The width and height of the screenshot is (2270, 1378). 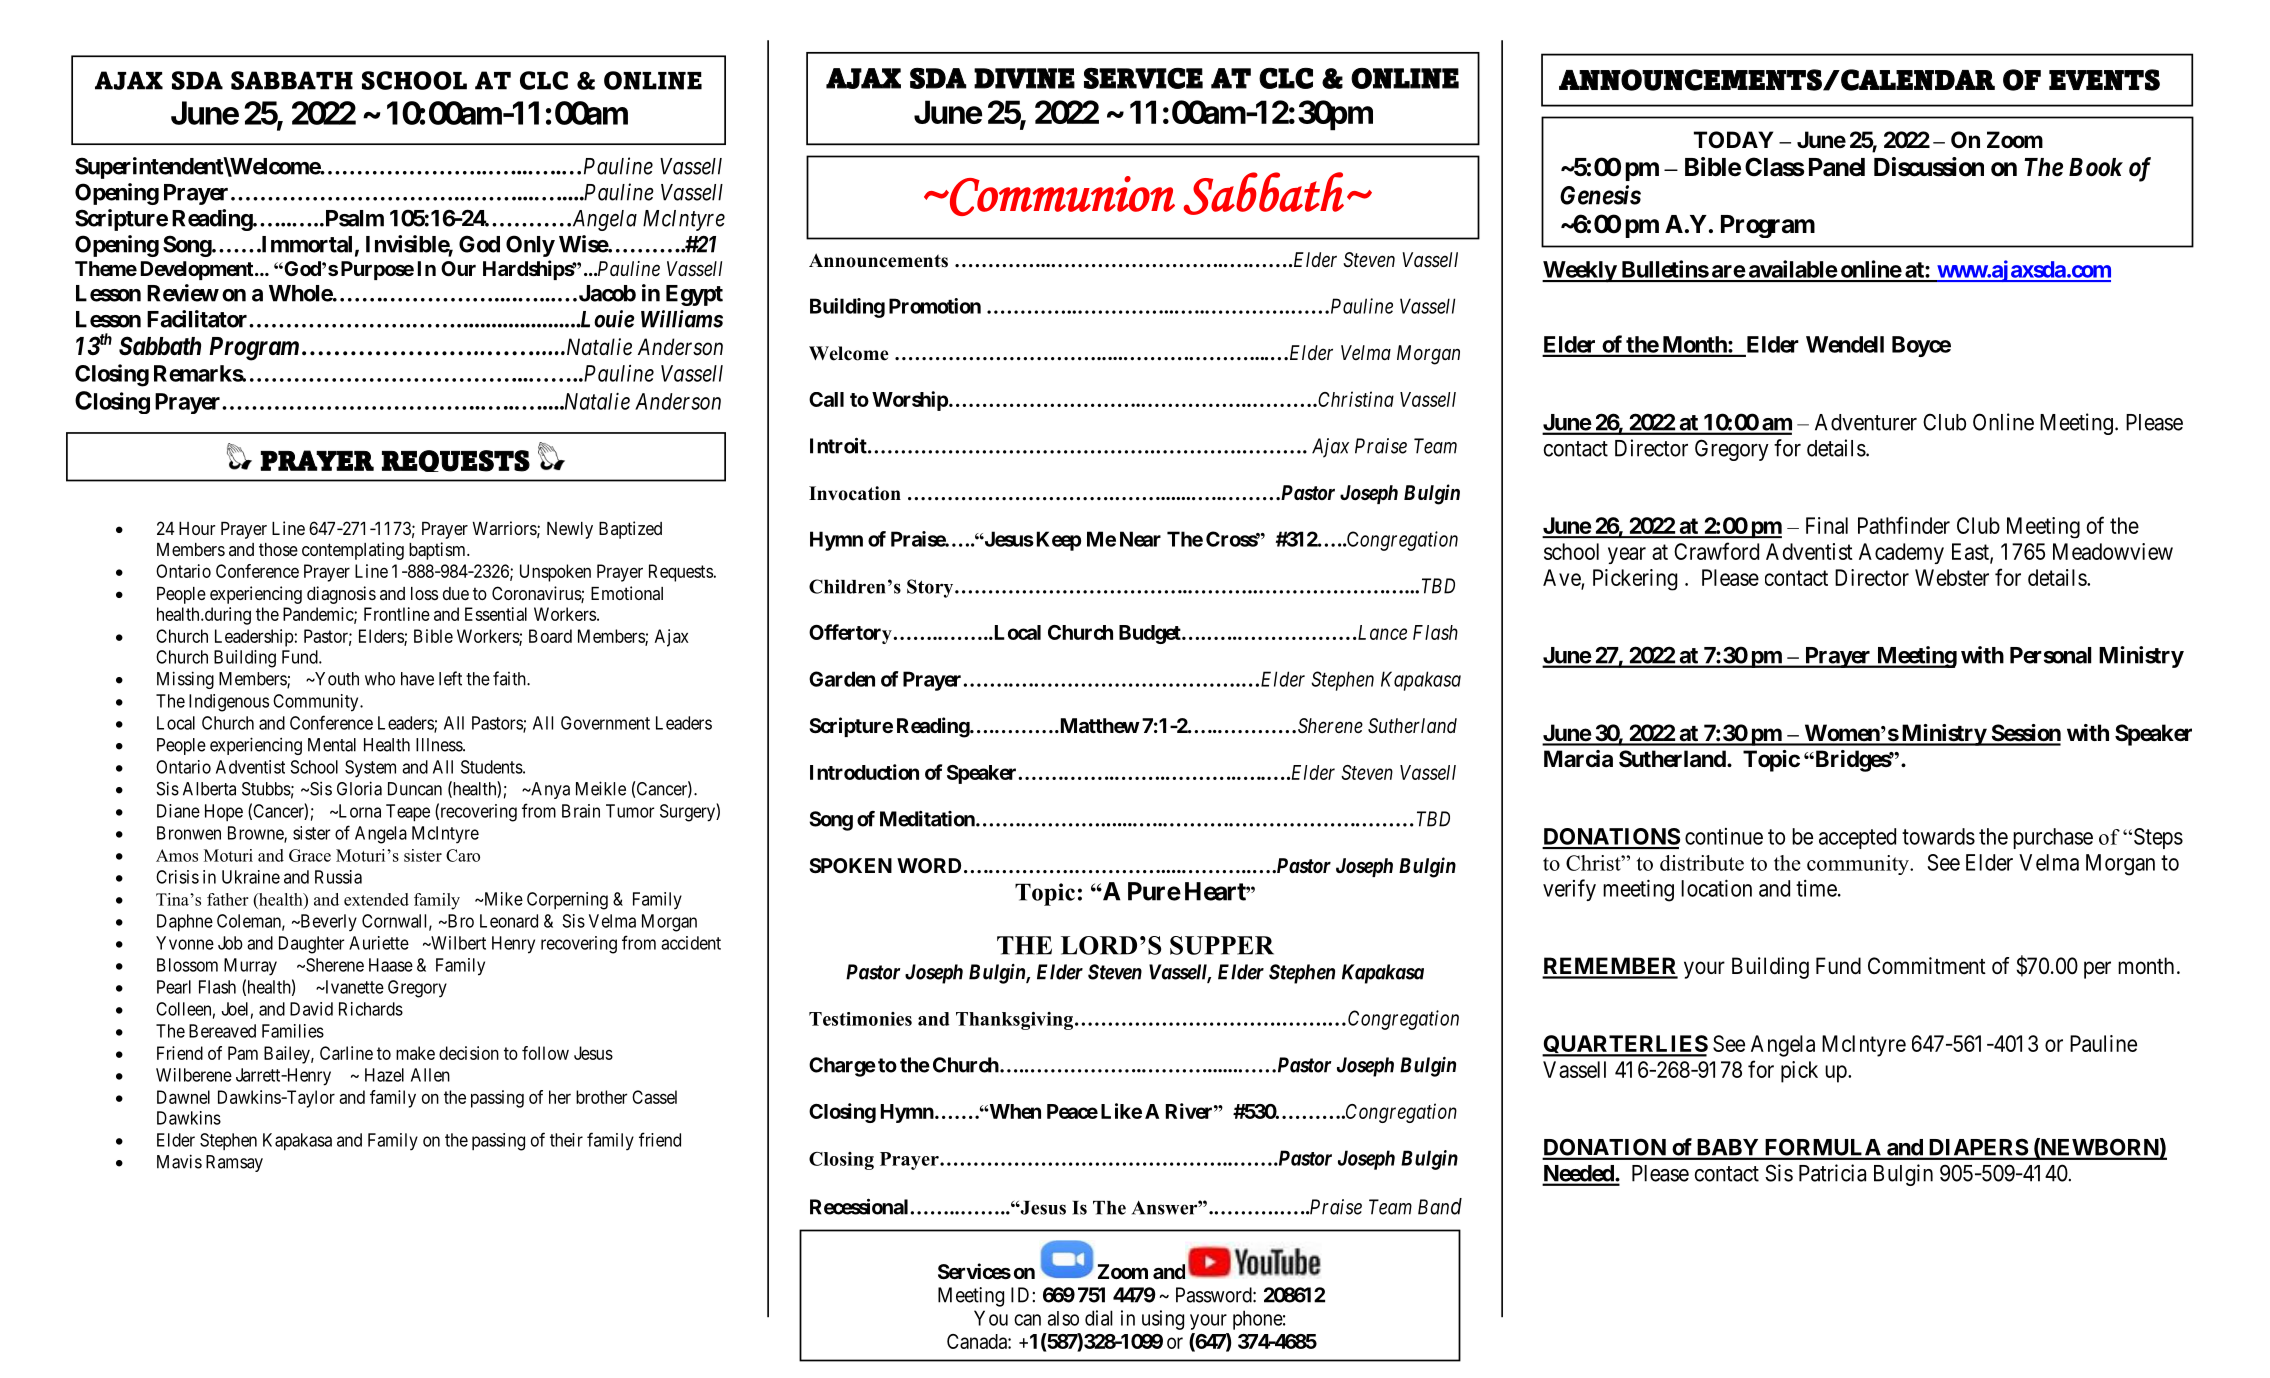 I want to click on Patricia, so click(x=1832, y=1173).
